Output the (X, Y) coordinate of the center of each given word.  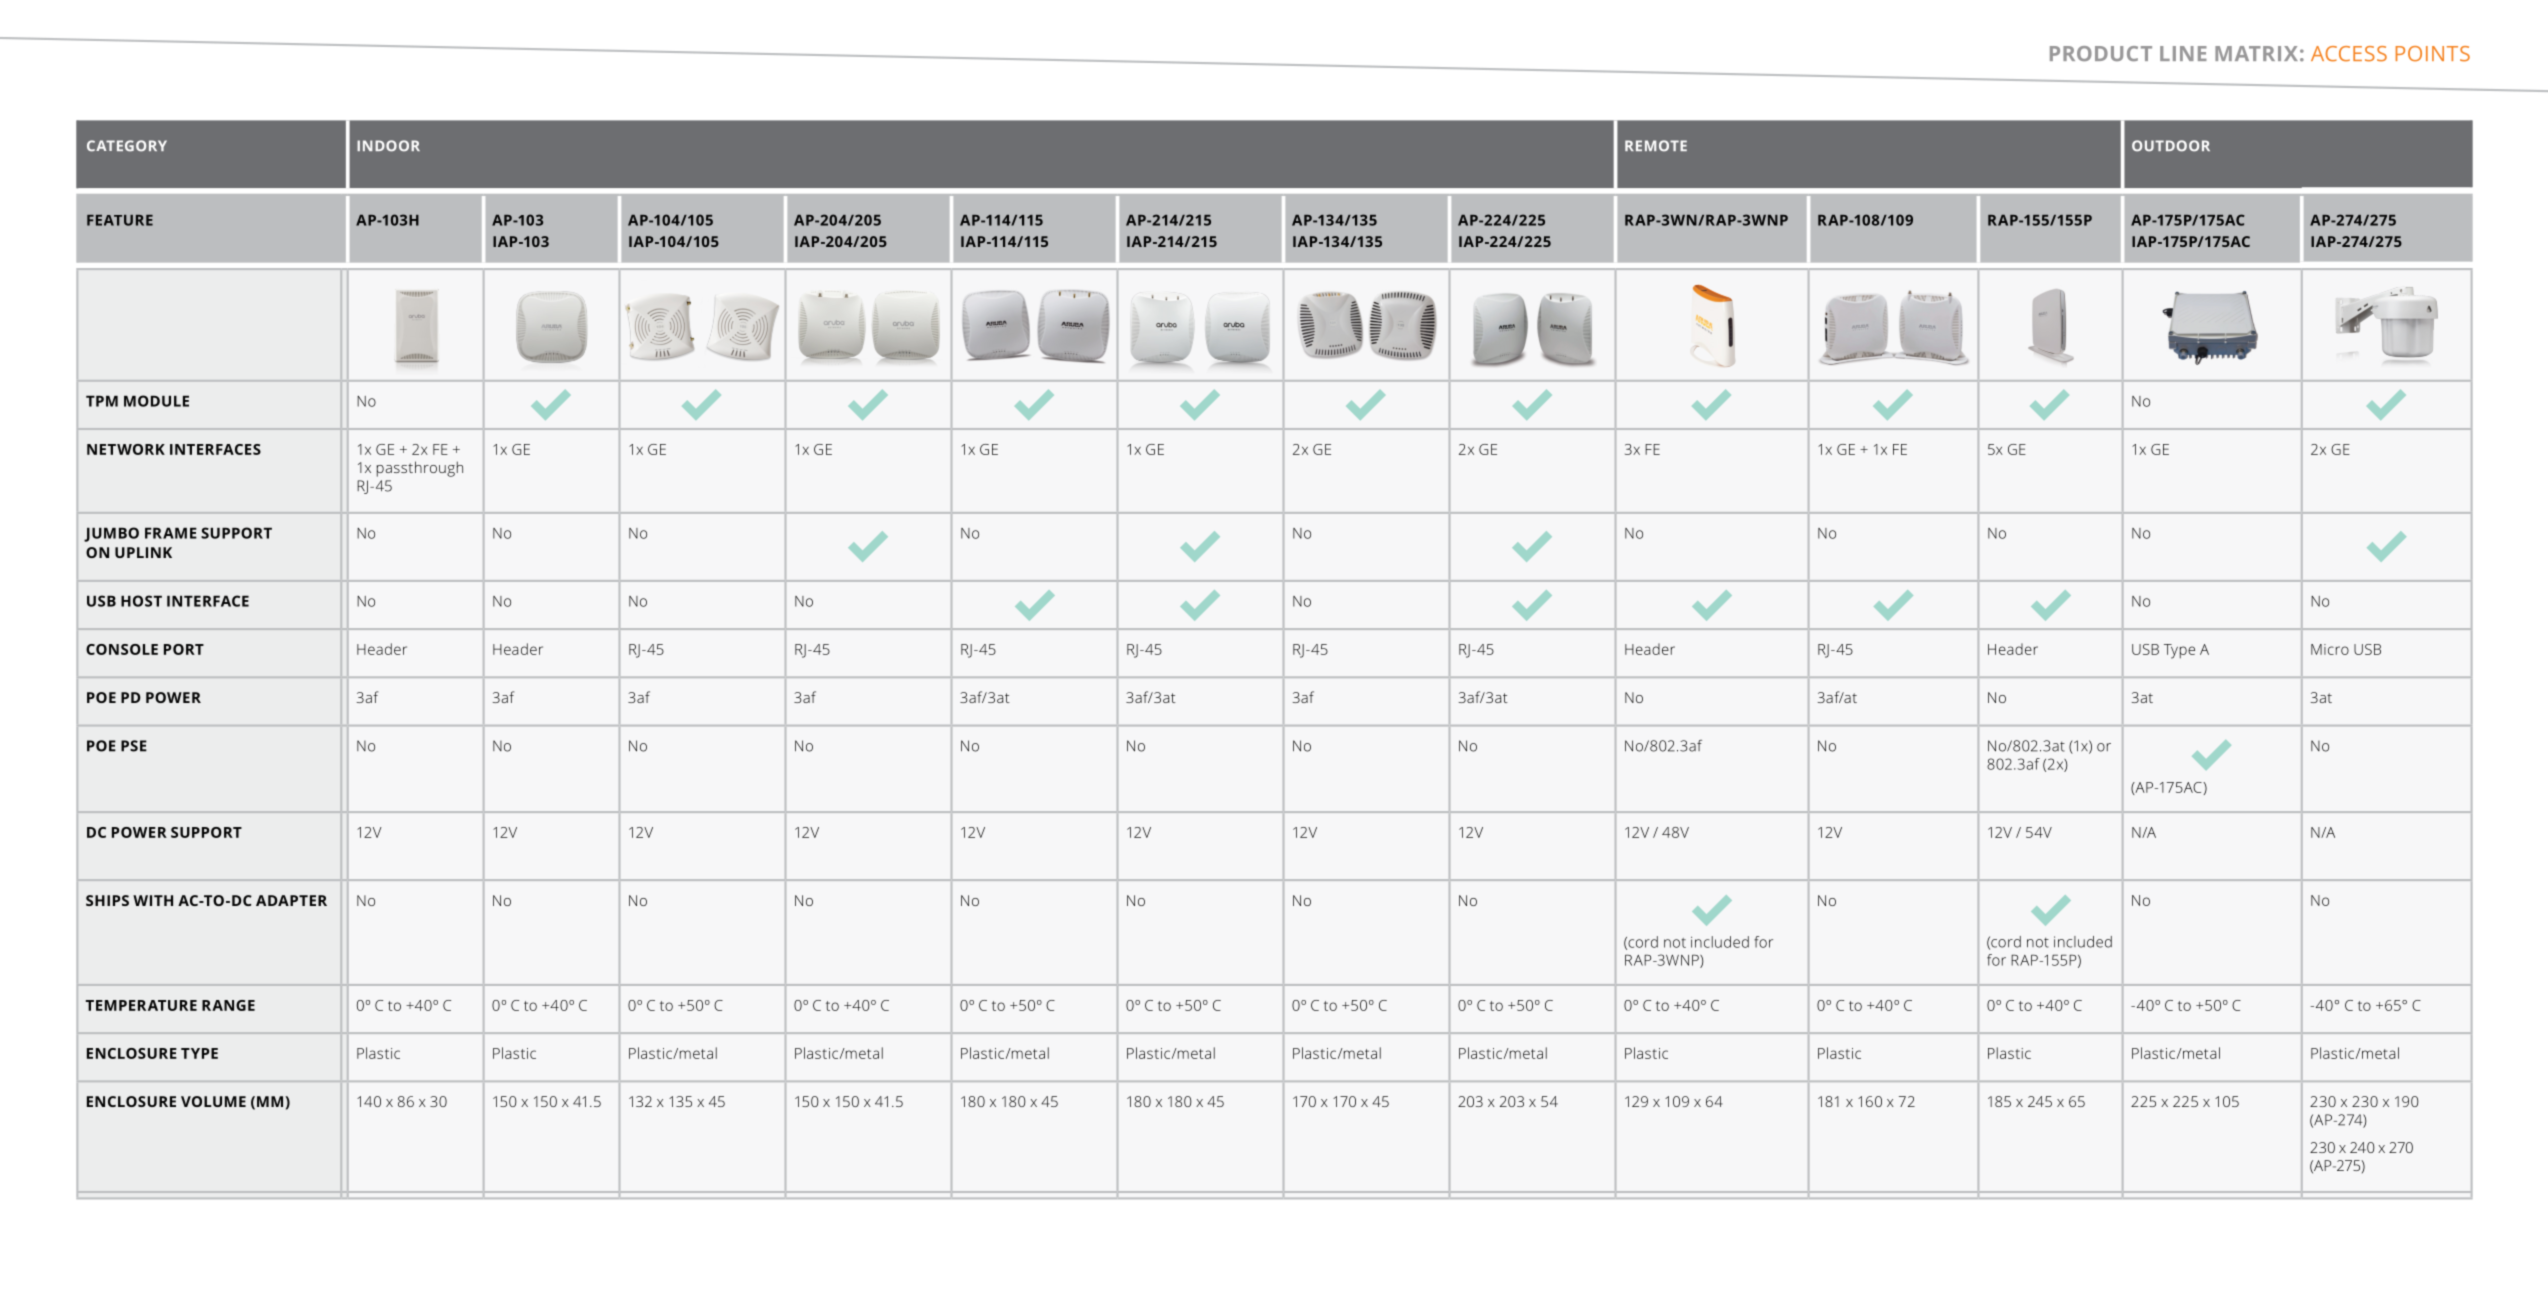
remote (1656, 146)
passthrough (420, 469)
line (2183, 53)
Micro (2330, 649)
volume (213, 1101)
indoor (388, 146)
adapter (291, 900)
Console (122, 649)
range (228, 1005)
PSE (134, 746)
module (156, 401)
